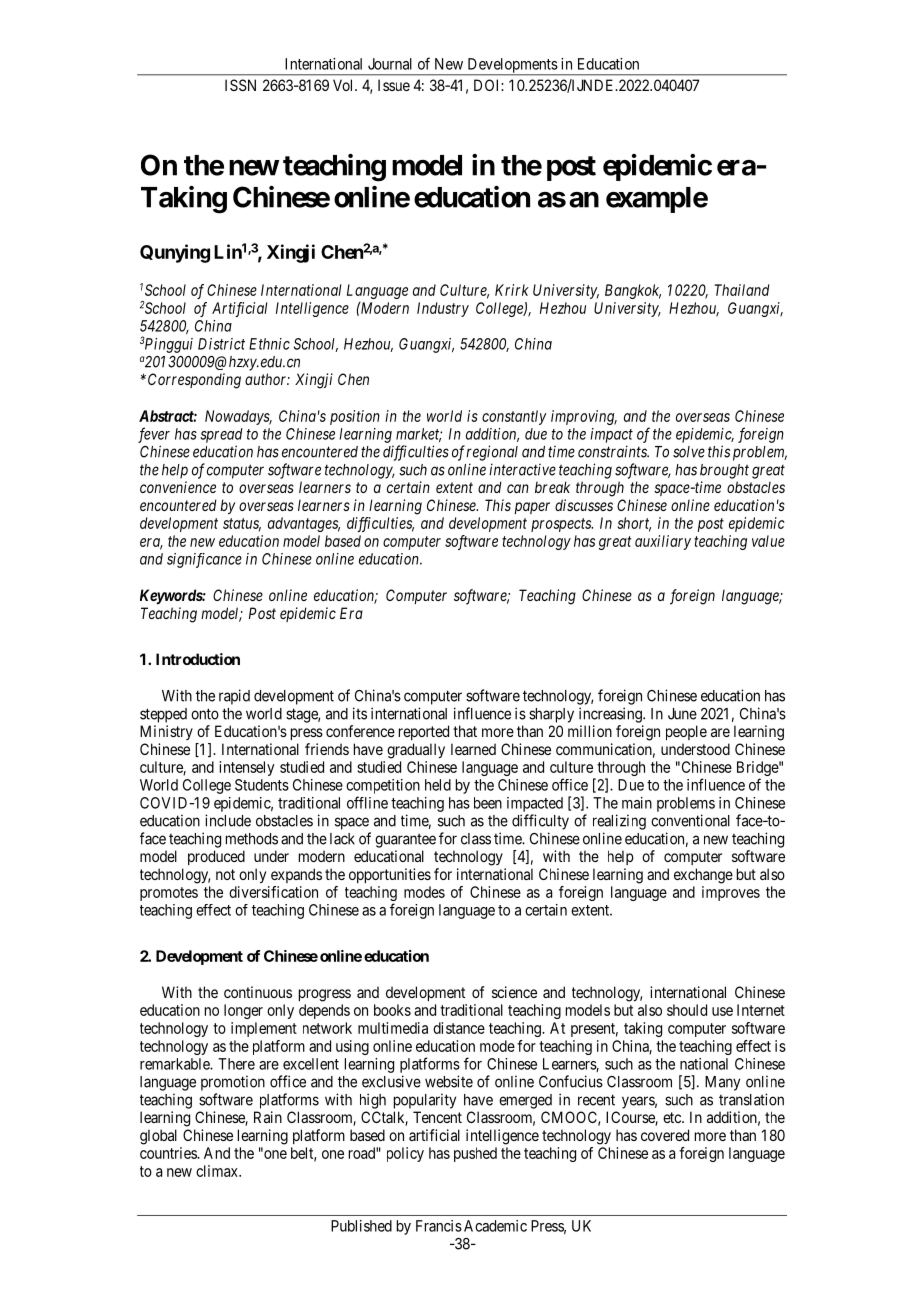 This document has height=1308, width=924. Describe the element at coordinates (741, 290) in the document. I see `Thailand` at that location.
